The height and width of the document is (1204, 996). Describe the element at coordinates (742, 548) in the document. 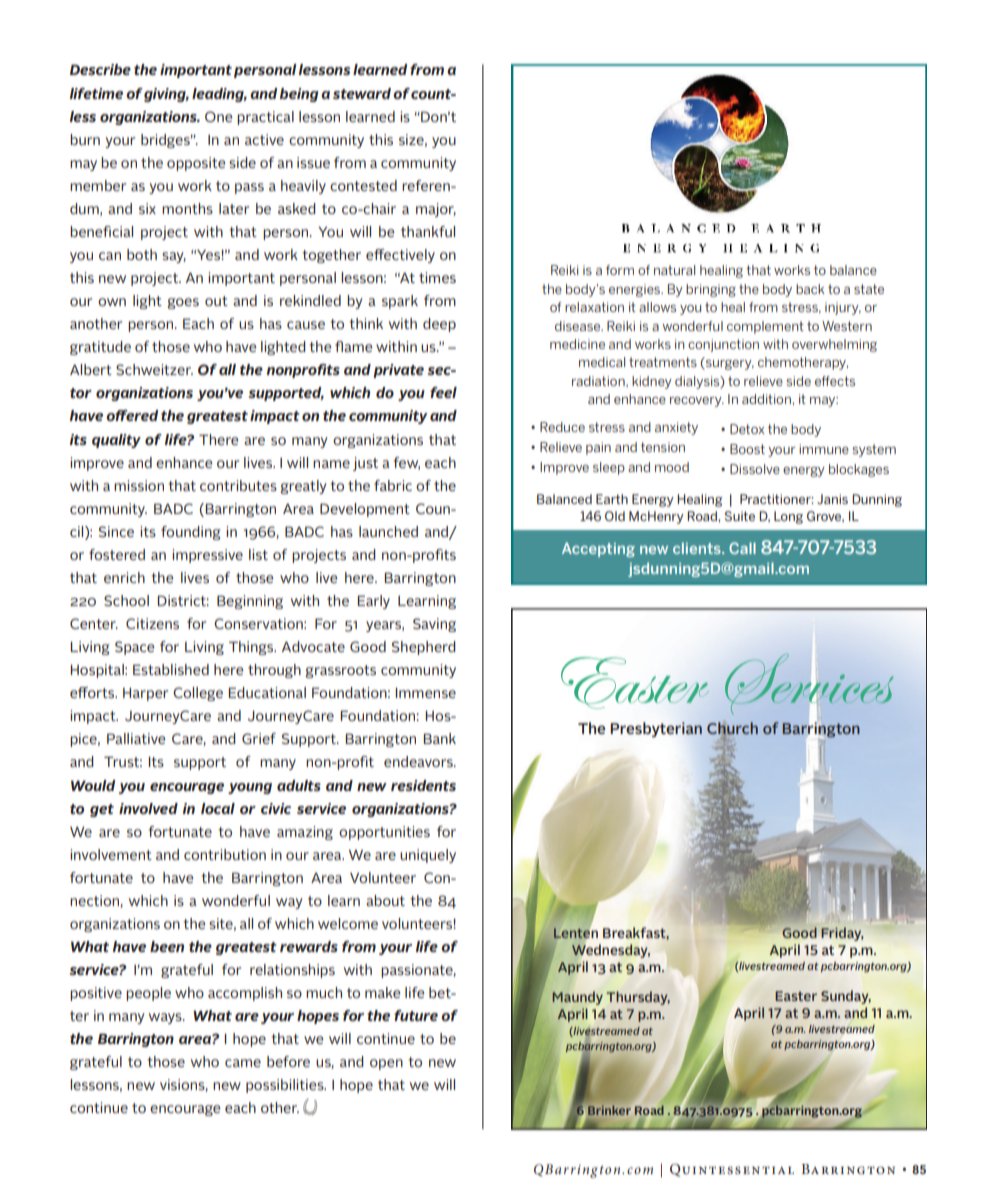

I see `Call` at that location.
